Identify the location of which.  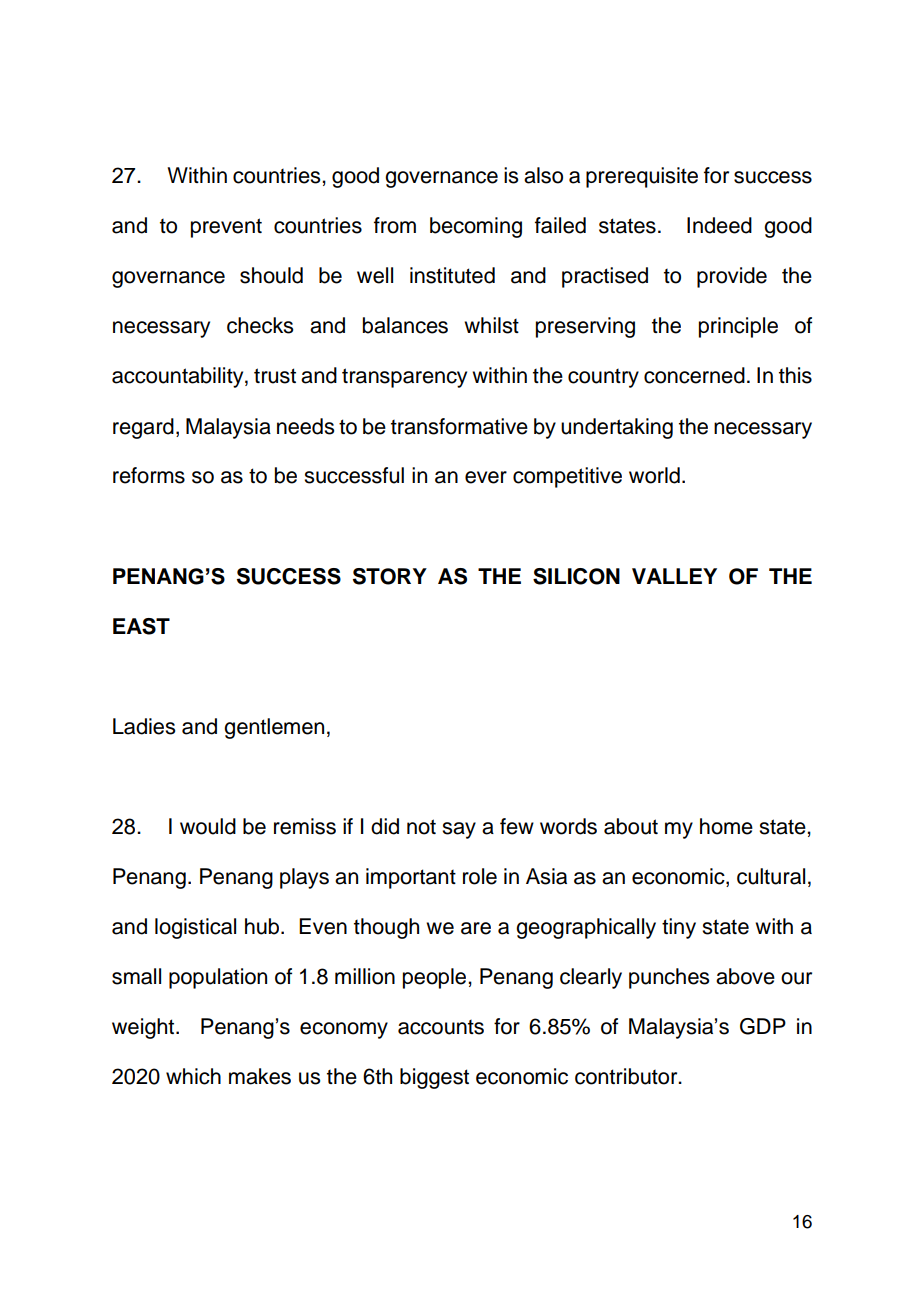
(193, 1076).
